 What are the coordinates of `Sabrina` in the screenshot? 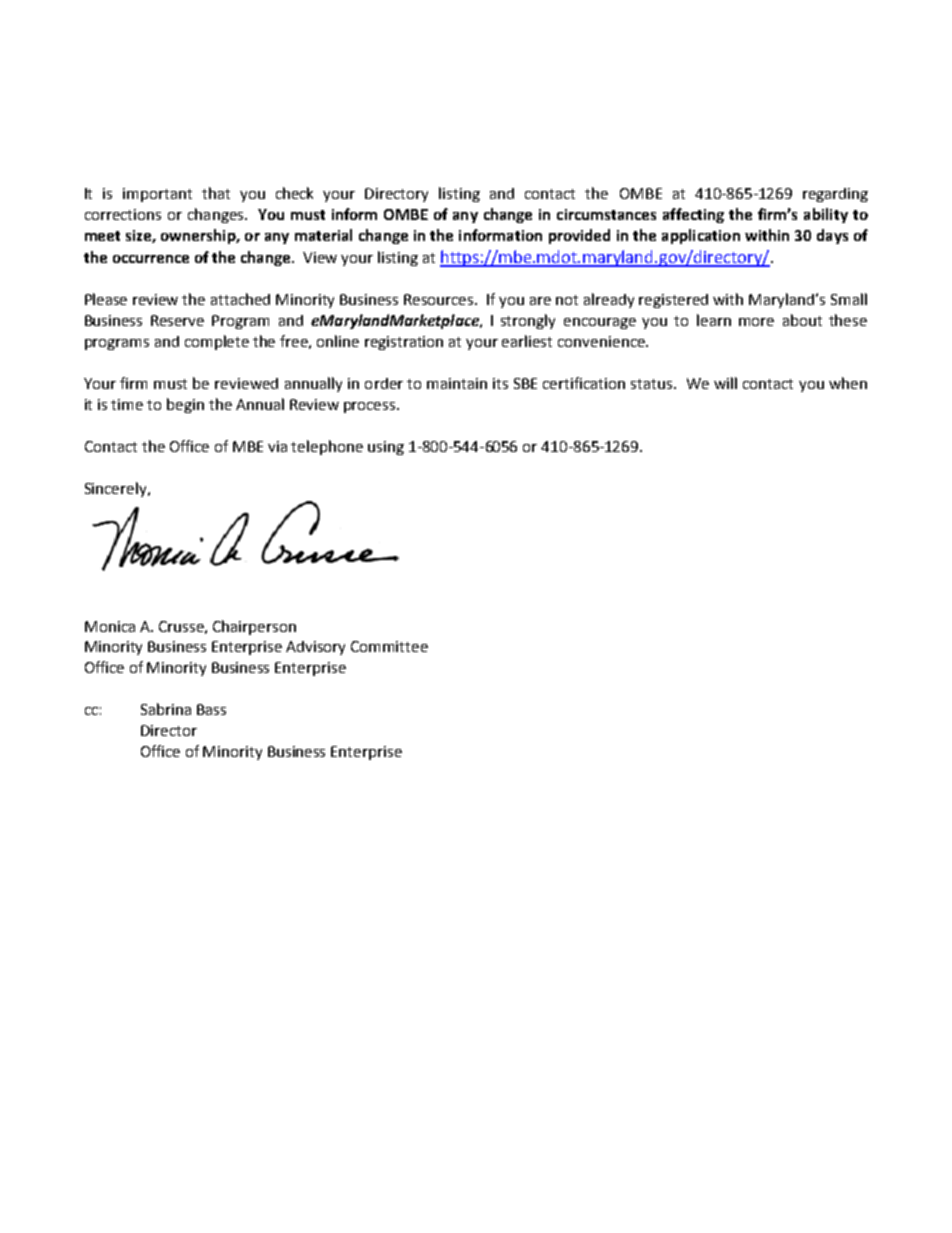 It's located at (166, 709).
